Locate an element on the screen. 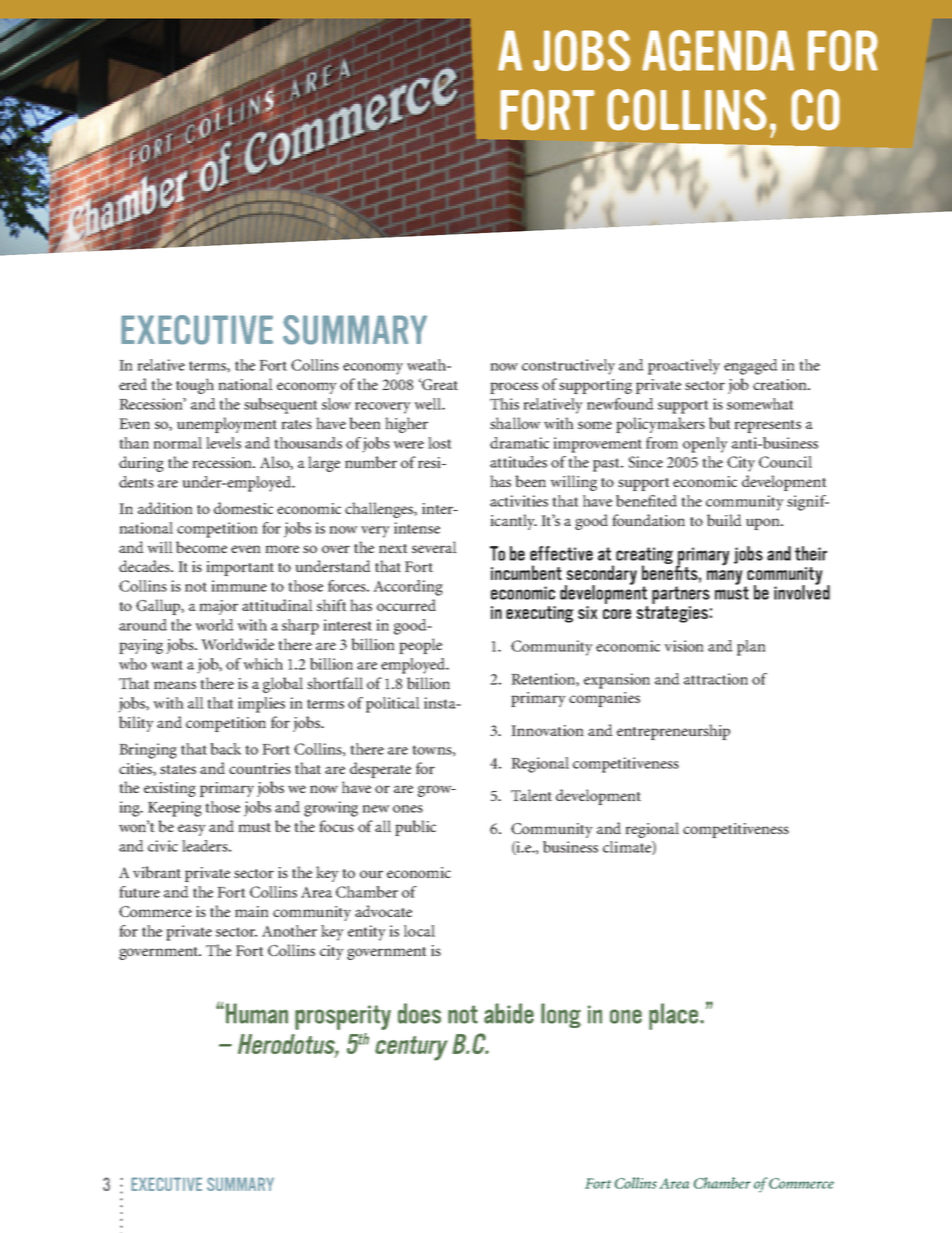 The height and width of the screenshot is (1233, 952). but is located at coordinates (720, 423).
